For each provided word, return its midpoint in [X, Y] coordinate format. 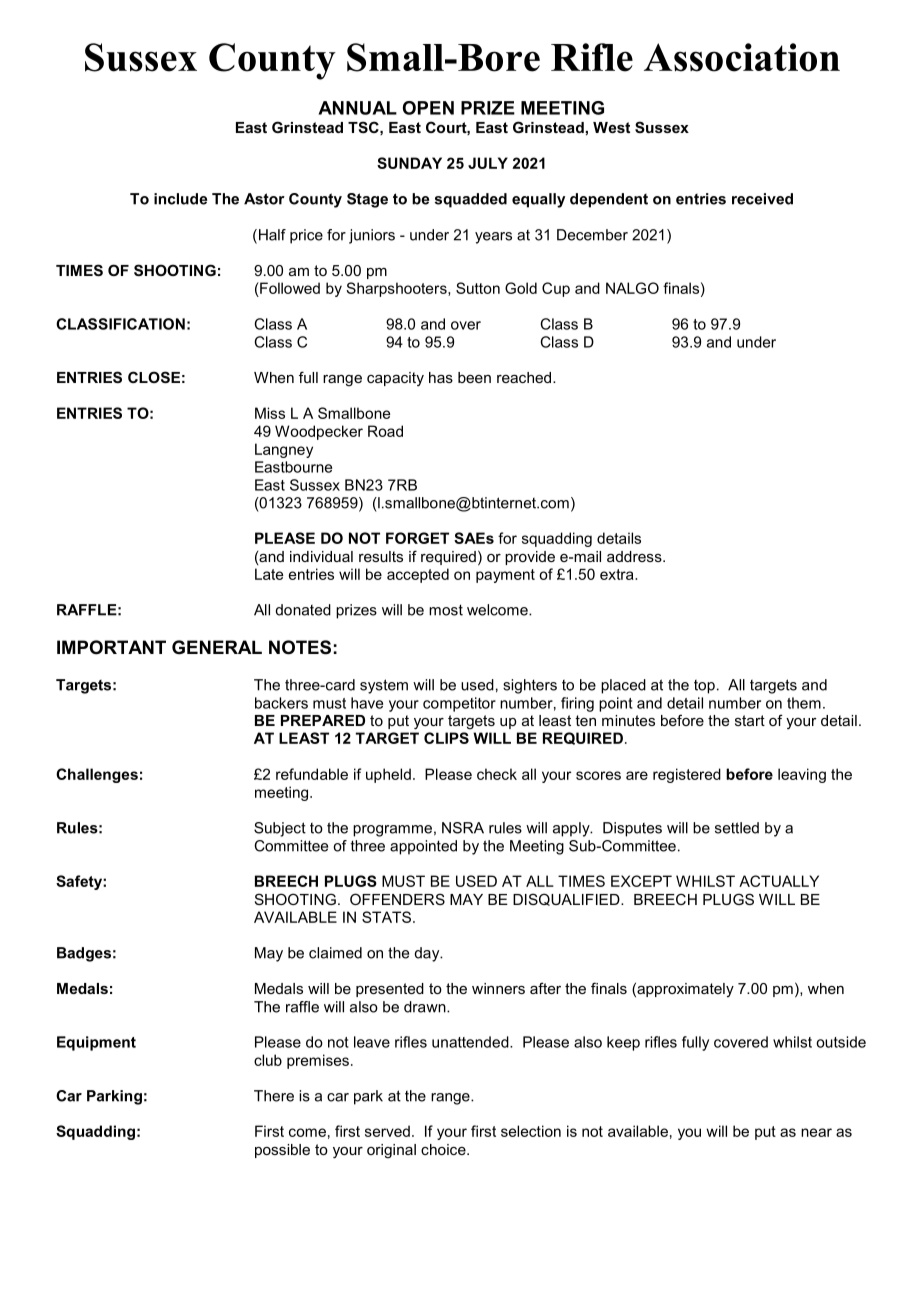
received [762, 199]
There [274, 1096]
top [704, 687]
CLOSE [154, 377]
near [816, 1132]
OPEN [428, 108]
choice [444, 1149]
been [474, 377]
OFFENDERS [397, 899]
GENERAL [217, 647]
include [180, 199]
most [446, 610]
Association [742, 57]
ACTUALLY [779, 881]
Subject [280, 829]
